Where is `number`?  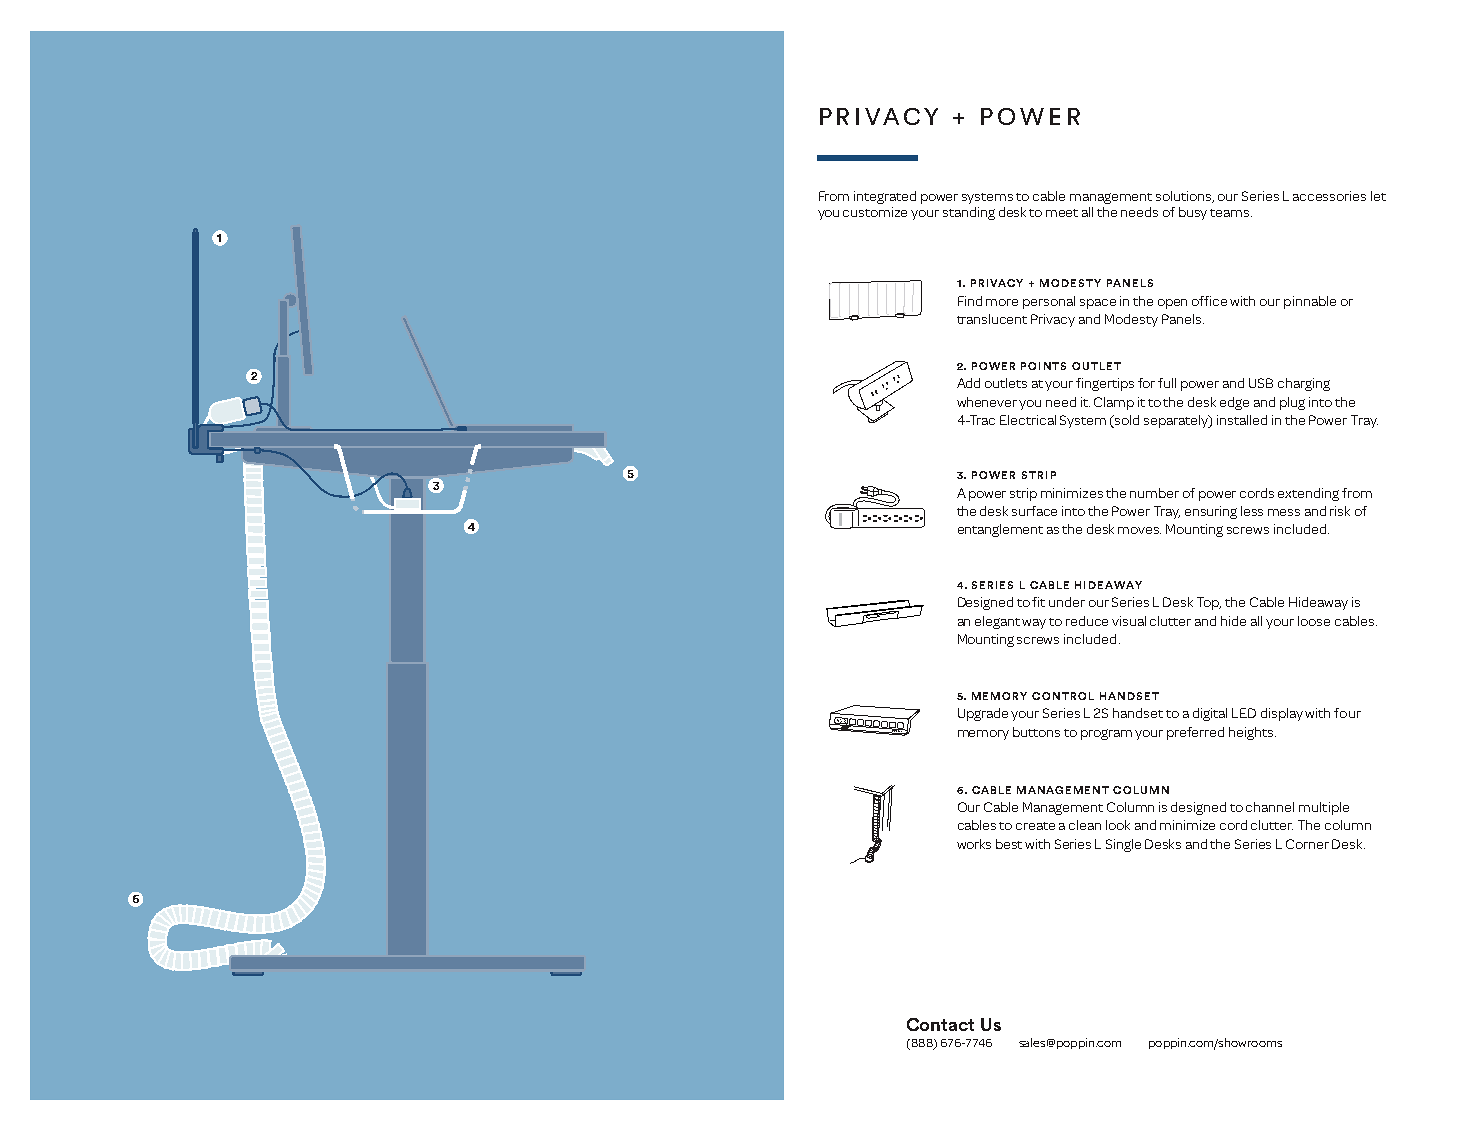 number is located at coordinates (1154, 493).
